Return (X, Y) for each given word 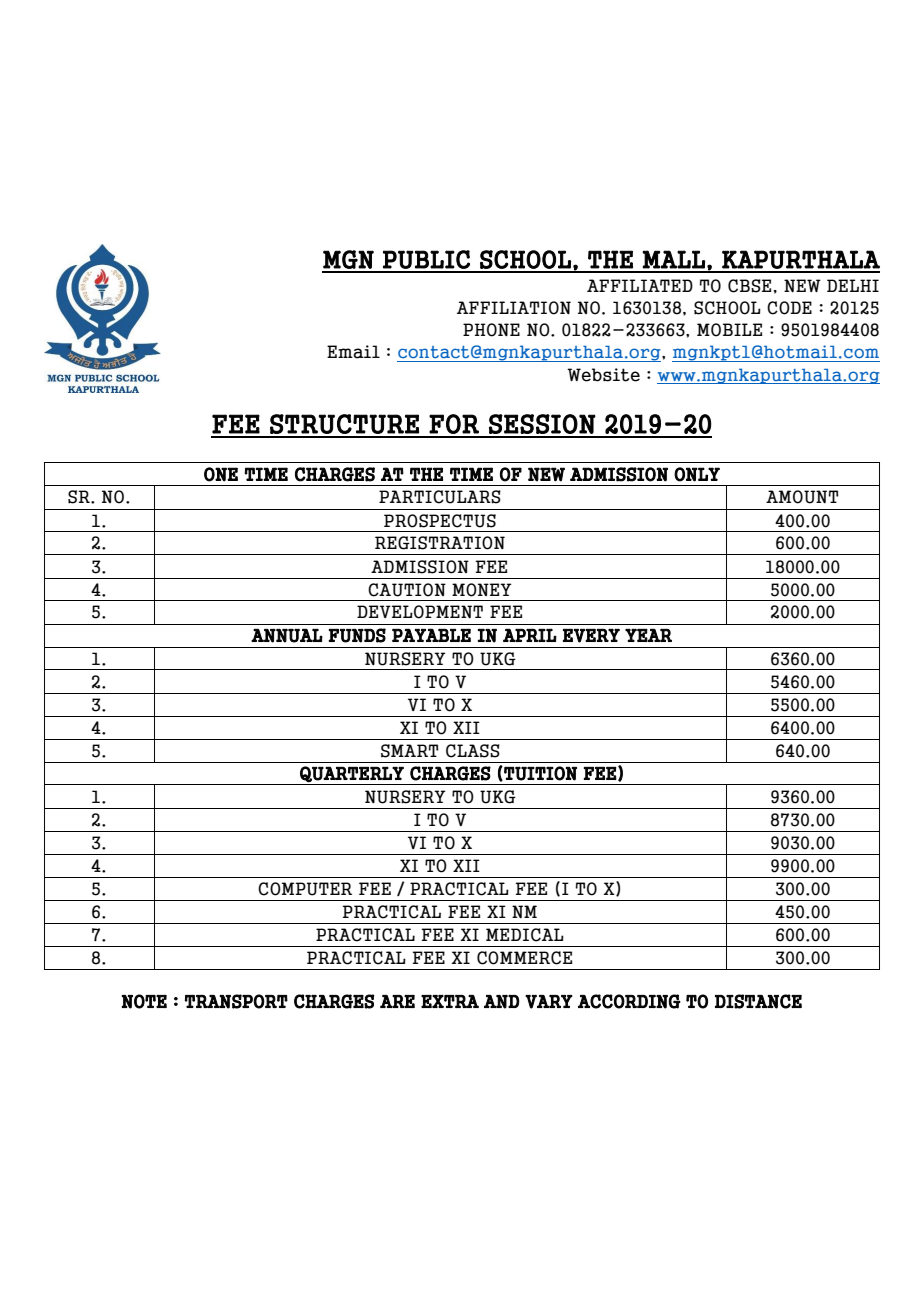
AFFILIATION (514, 308)
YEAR (648, 635)
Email (353, 352)
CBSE (750, 286)
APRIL (530, 635)
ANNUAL (287, 635)
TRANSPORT (236, 1001)
